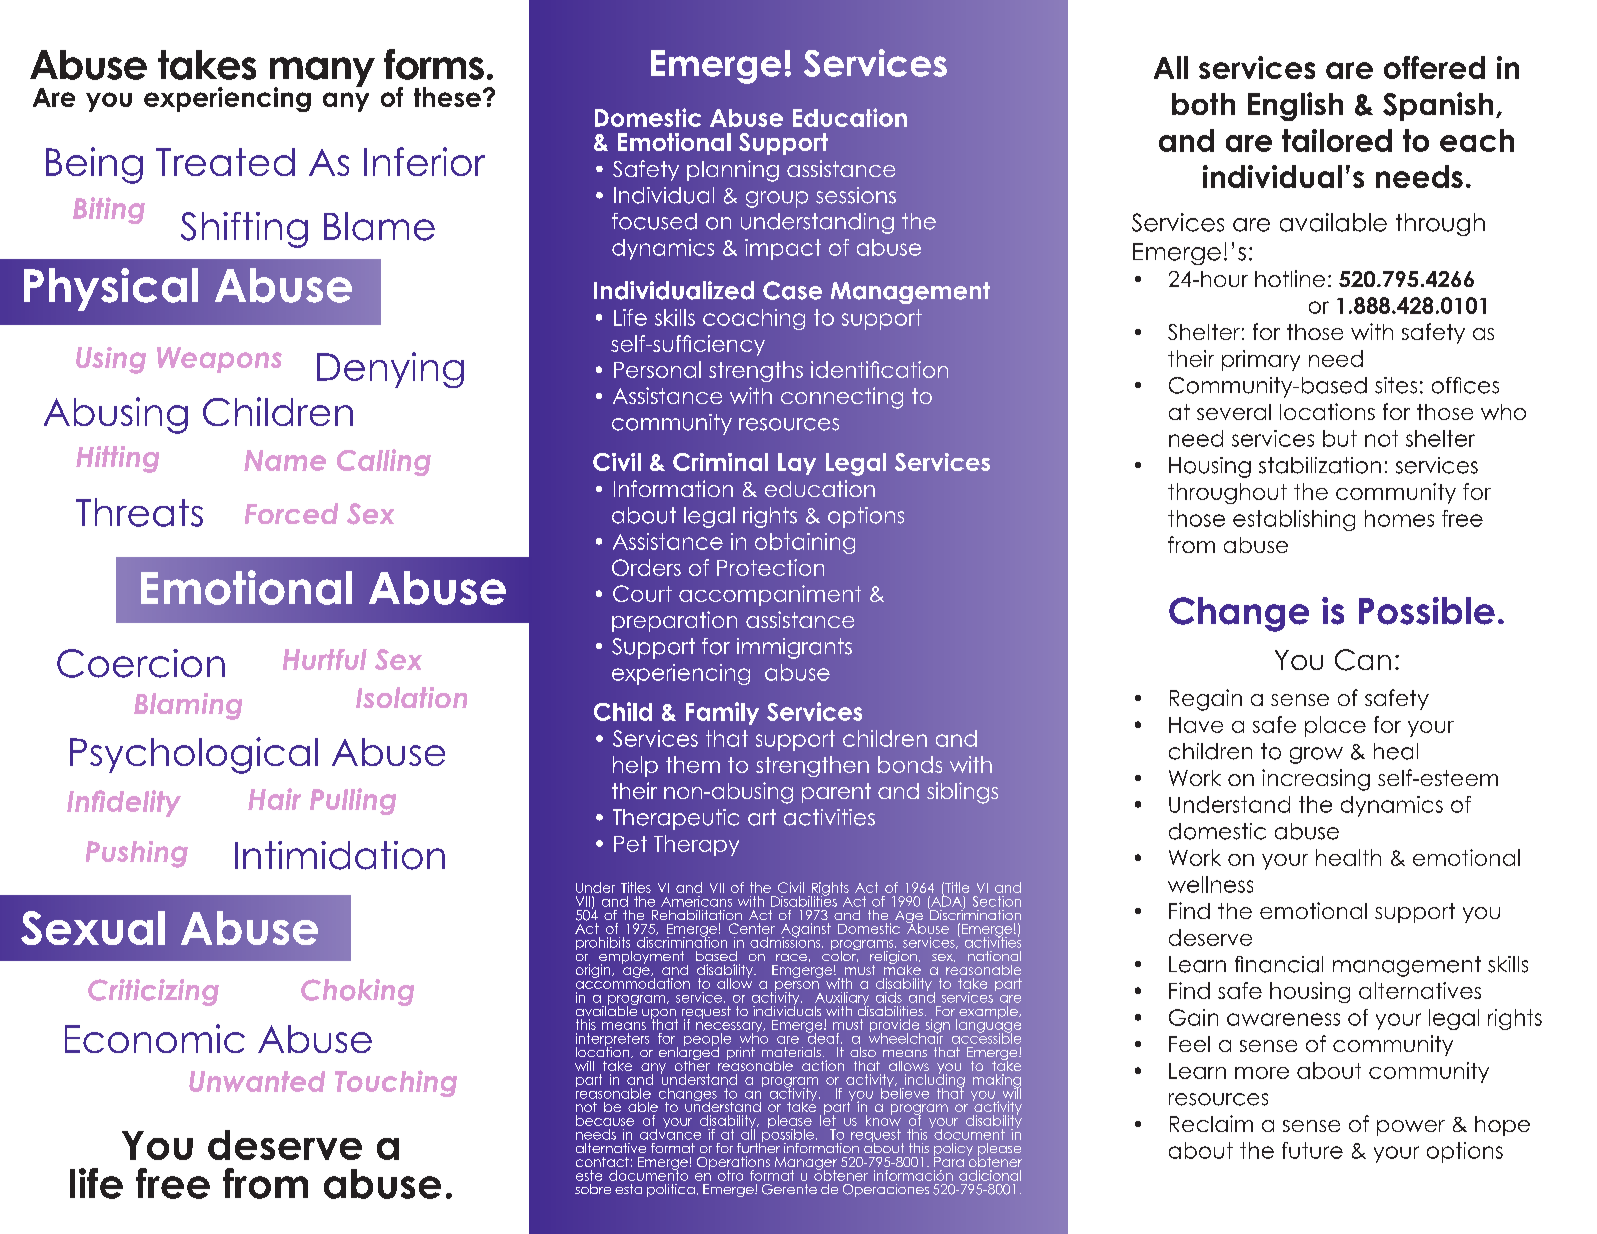  Describe the element at coordinates (1335, 726) in the screenshot. I see `place` at that location.
